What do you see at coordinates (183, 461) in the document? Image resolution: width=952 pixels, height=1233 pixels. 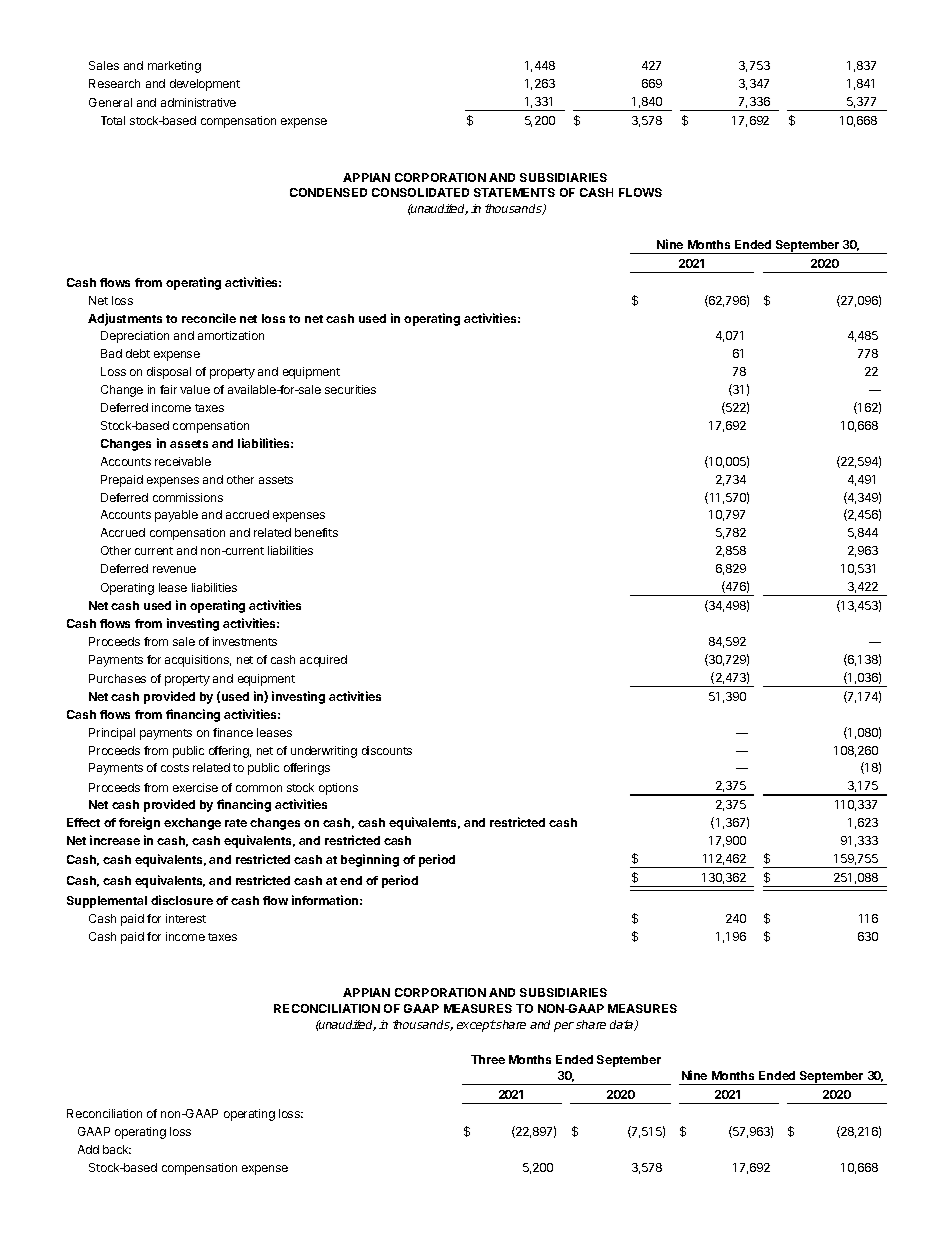 I see `receivable` at bounding box center [183, 461].
